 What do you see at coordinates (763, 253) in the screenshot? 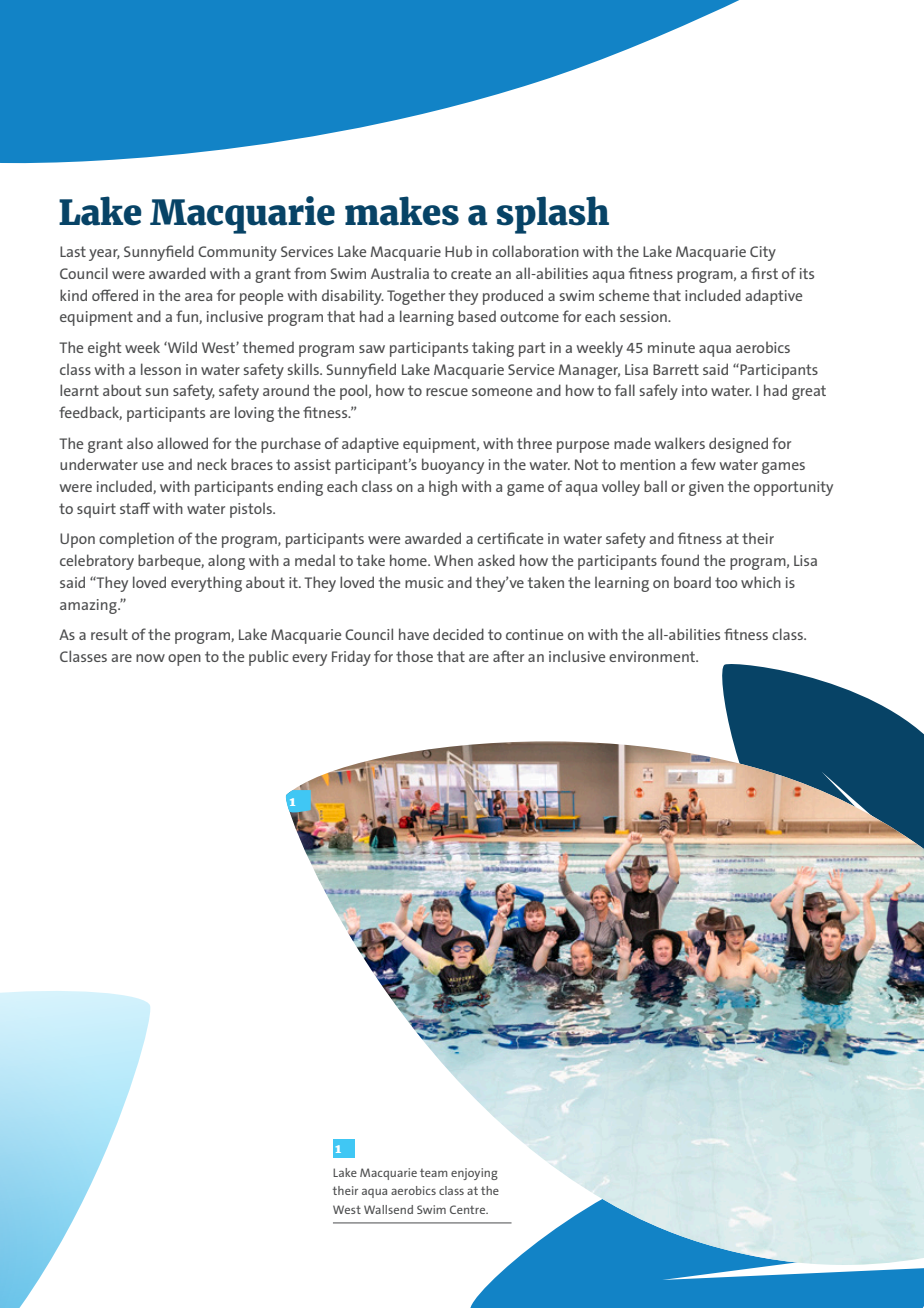
I see `City` at bounding box center [763, 253].
